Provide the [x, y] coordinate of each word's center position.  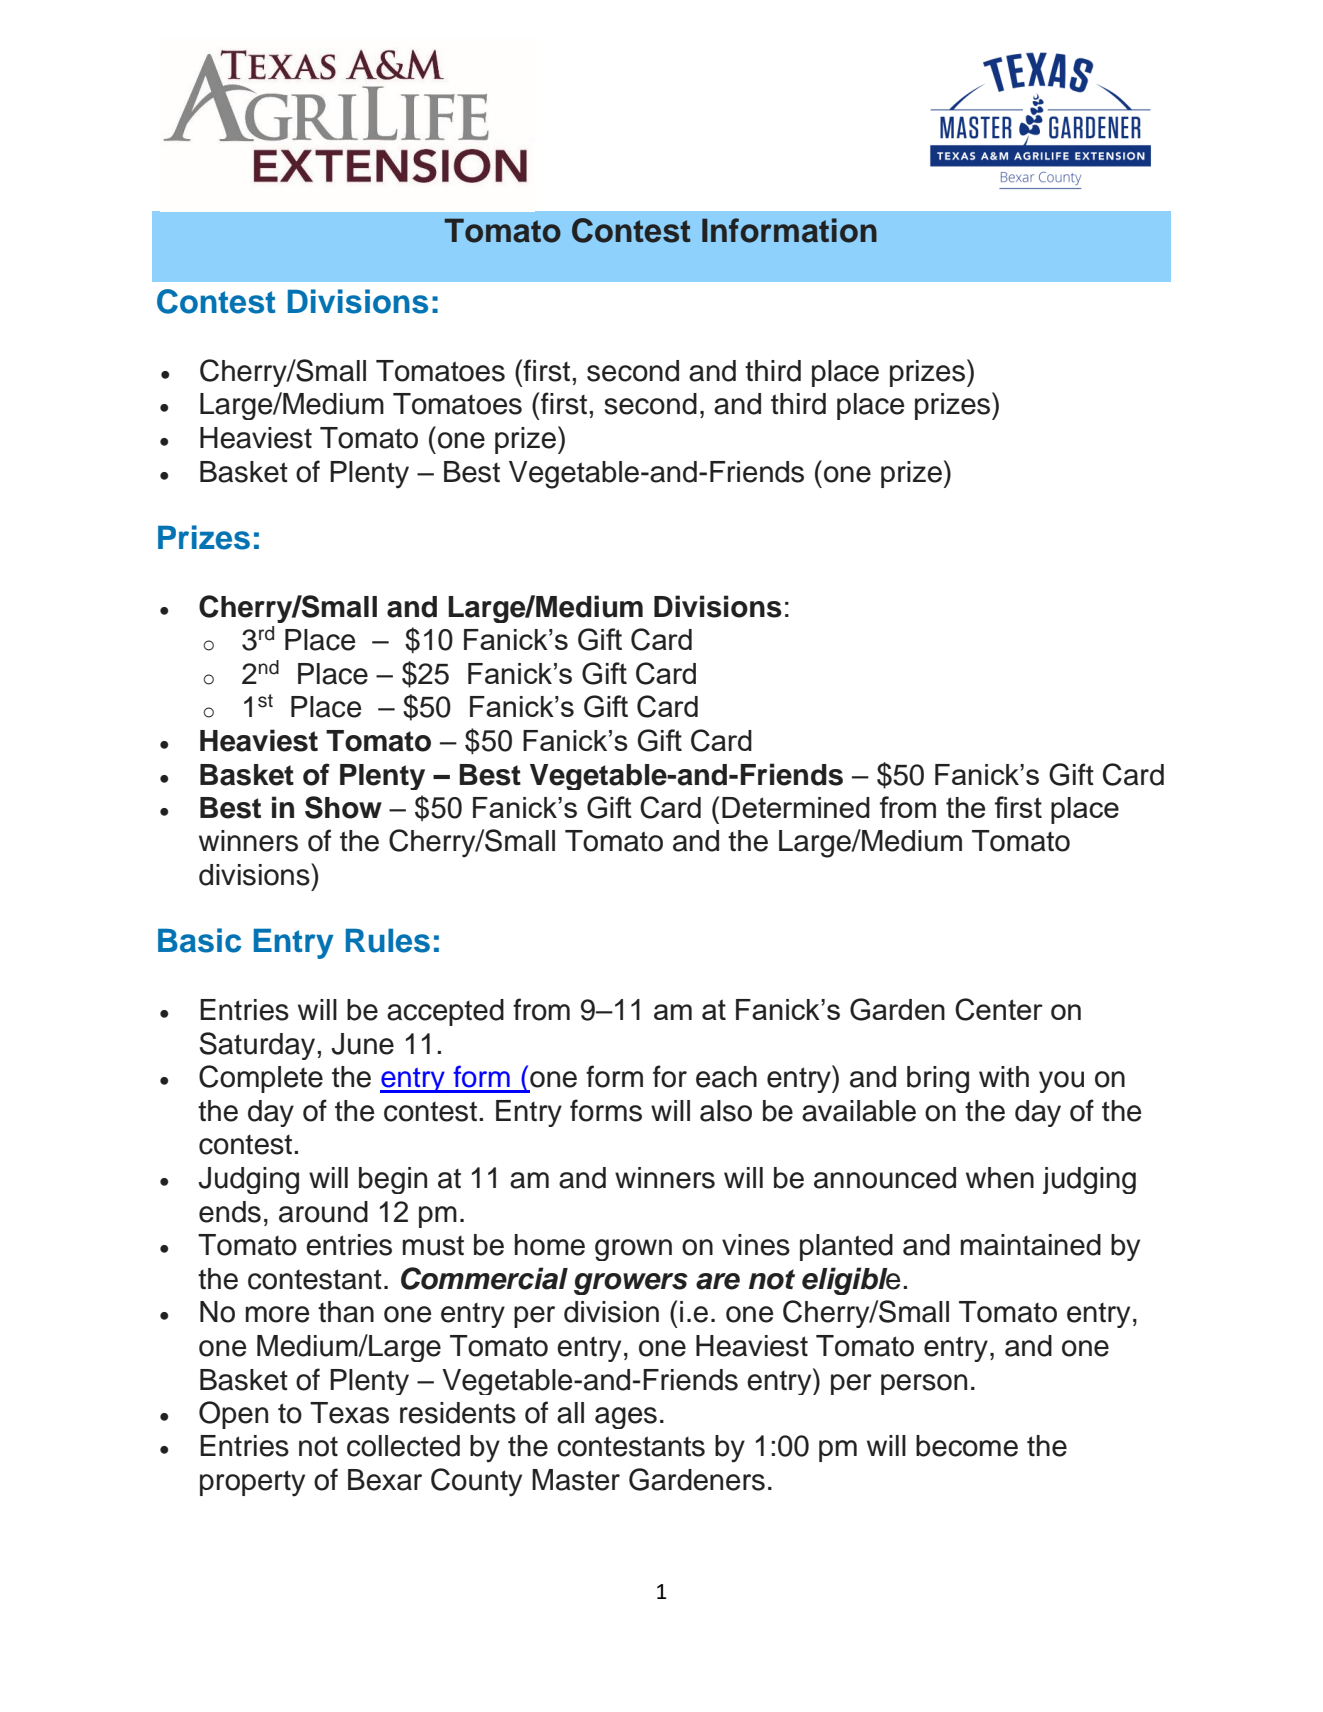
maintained [1031, 1245]
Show [343, 807]
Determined [796, 807]
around [323, 1212]
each [726, 1077]
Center [999, 1009]
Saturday [257, 1046]
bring [938, 1079]
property [252, 1483]
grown [633, 1250]
